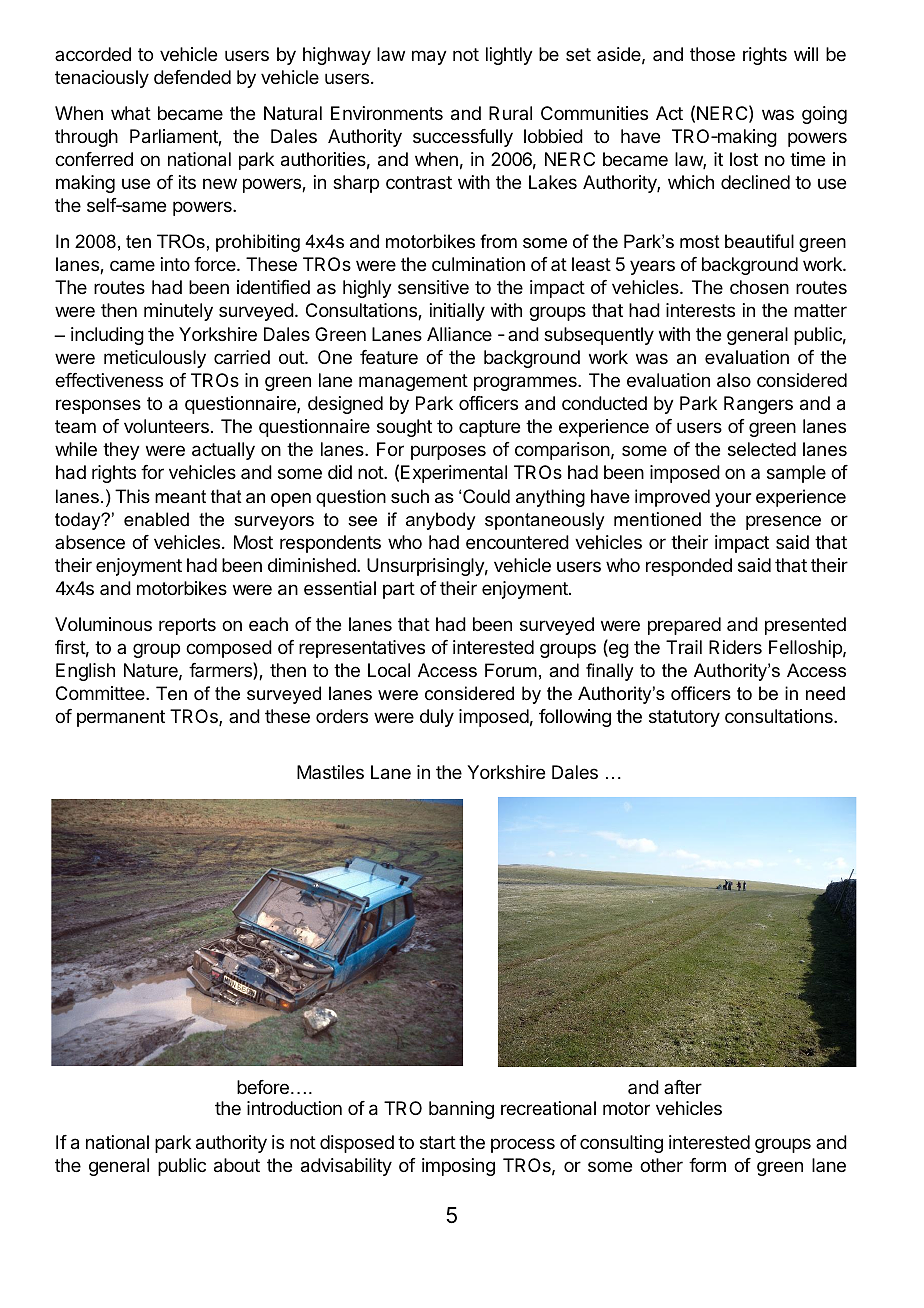 This screenshot has height=1308, width=924. What do you see at coordinates (121, 718) in the screenshot?
I see `permanent` at bounding box center [121, 718].
